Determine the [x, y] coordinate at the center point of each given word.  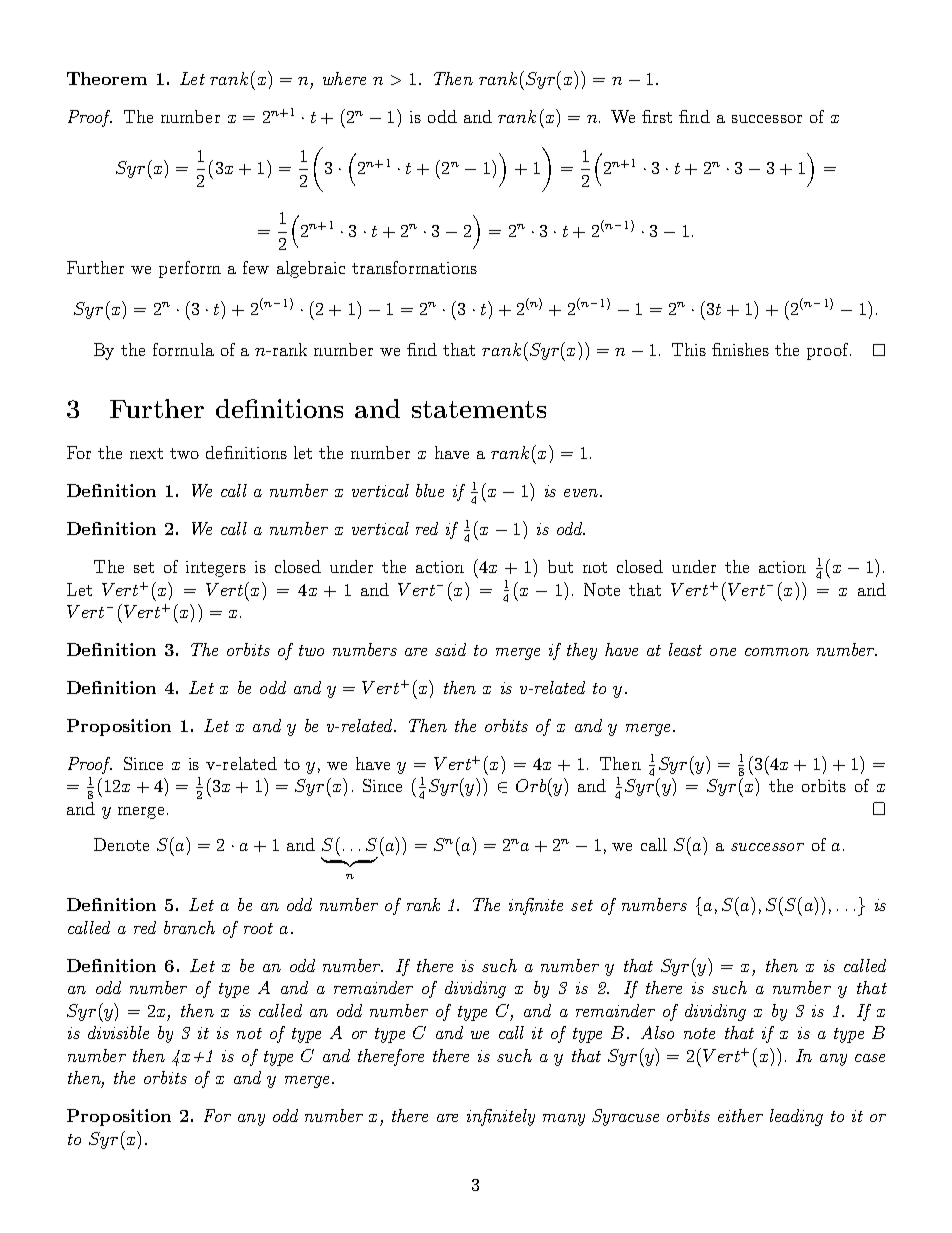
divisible [118, 1032]
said [450, 649]
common [777, 652]
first [657, 116]
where [344, 78]
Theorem [107, 78]
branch [189, 927]
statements [479, 409]
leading [796, 1117]
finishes [740, 349]
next [146, 453]
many [564, 1120]
